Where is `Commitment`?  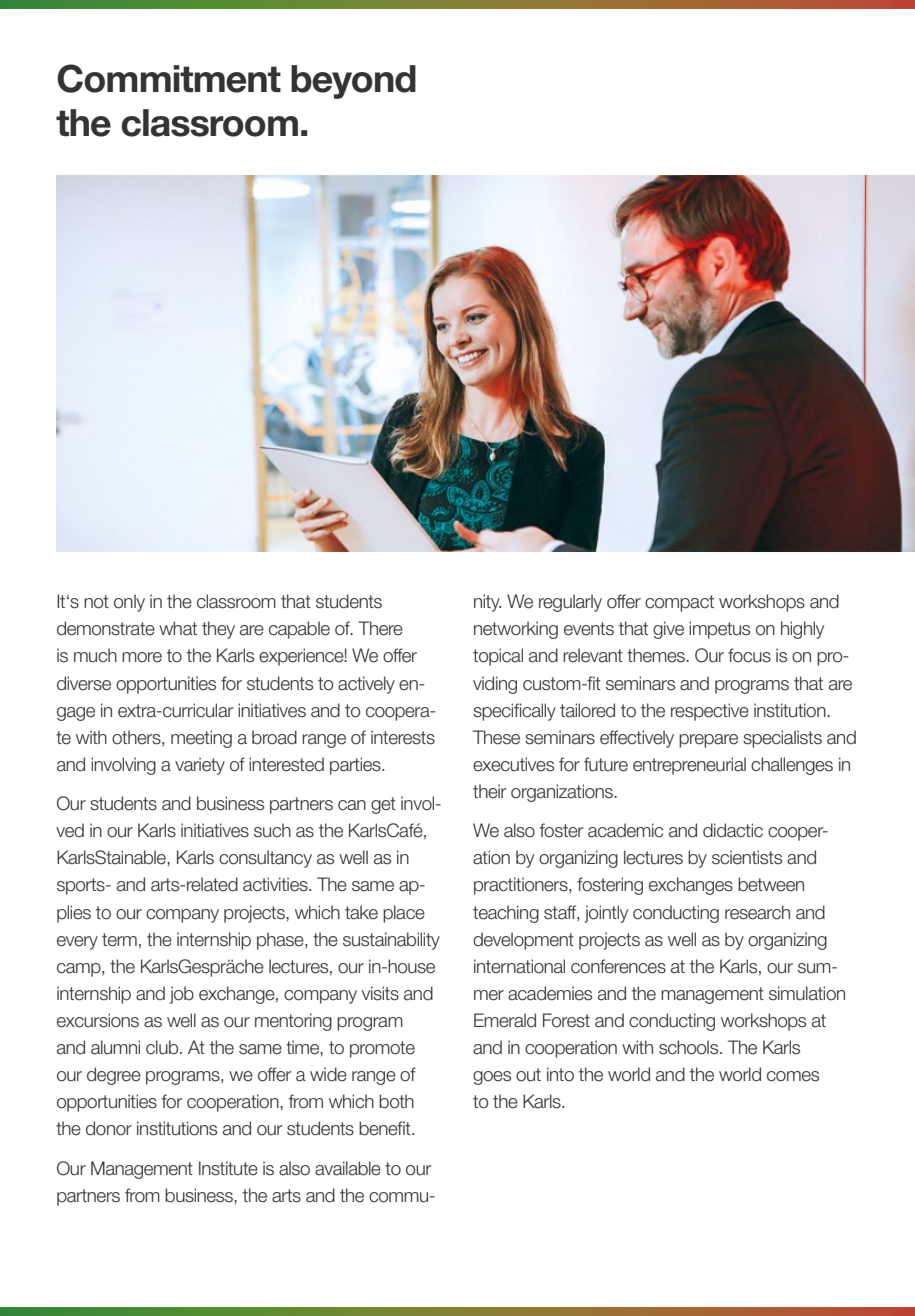
Commitment is located at coordinates (169, 78).
